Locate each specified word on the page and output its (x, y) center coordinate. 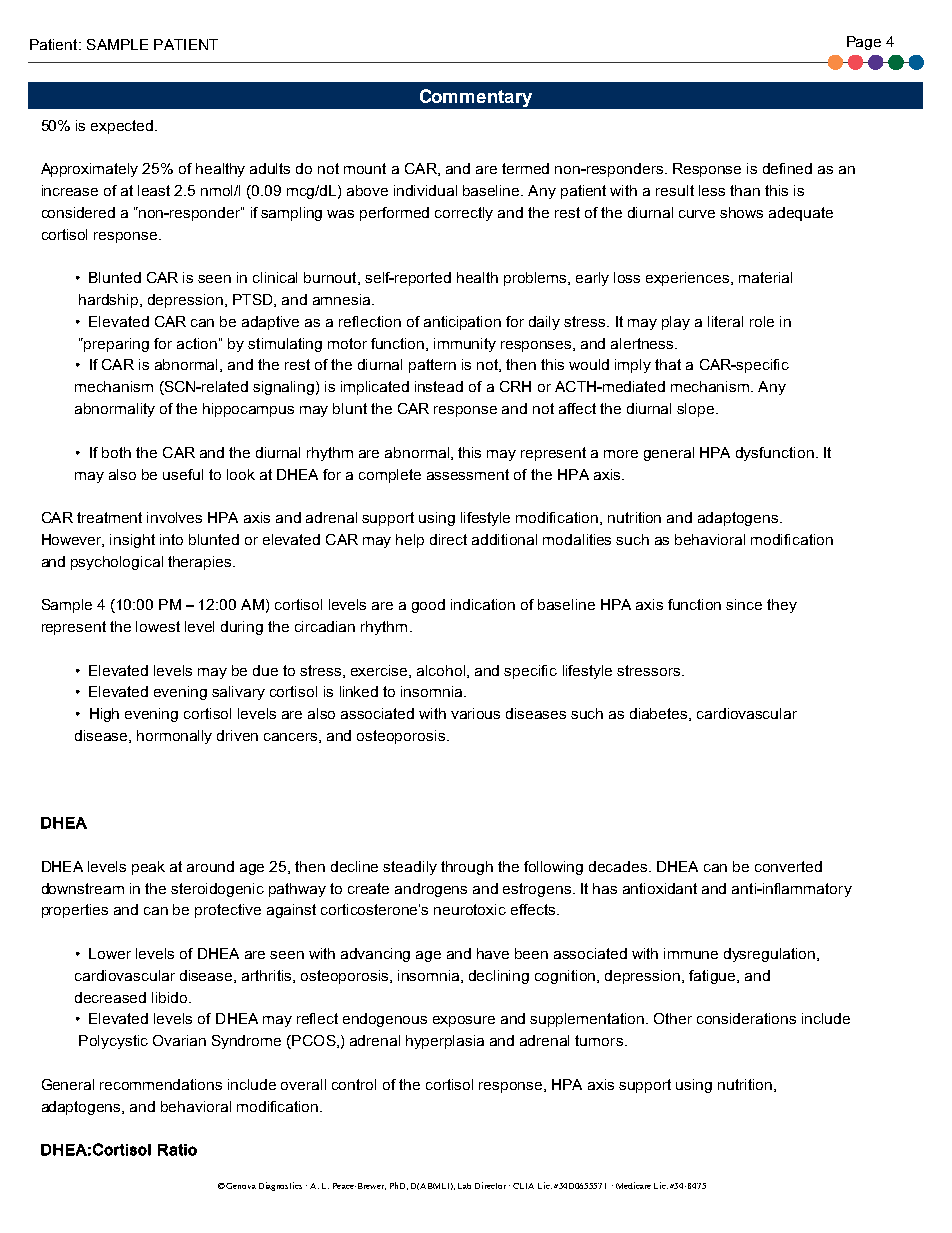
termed (525, 168)
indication (483, 604)
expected (123, 127)
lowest (158, 626)
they (782, 606)
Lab (464, 1186)
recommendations (161, 1084)
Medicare (633, 1185)
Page (864, 43)
